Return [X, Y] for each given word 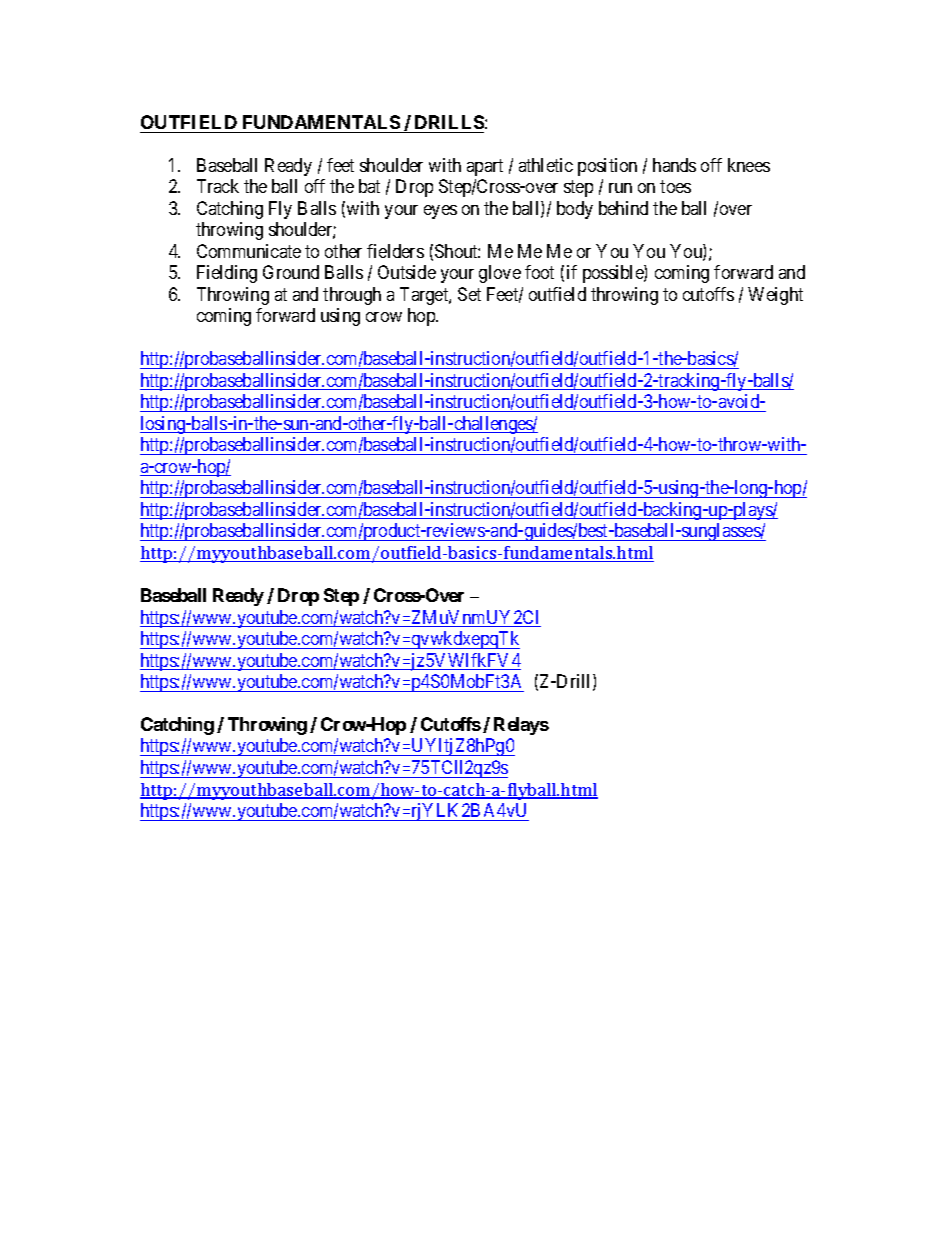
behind [623, 208]
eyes [440, 212]
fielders [395, 251]
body [575, 210]
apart [485, 167]
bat [369, 186]
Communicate [249, 251]
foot [539, 272]
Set [469, 294]
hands [674, 165]
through [352, 296]
